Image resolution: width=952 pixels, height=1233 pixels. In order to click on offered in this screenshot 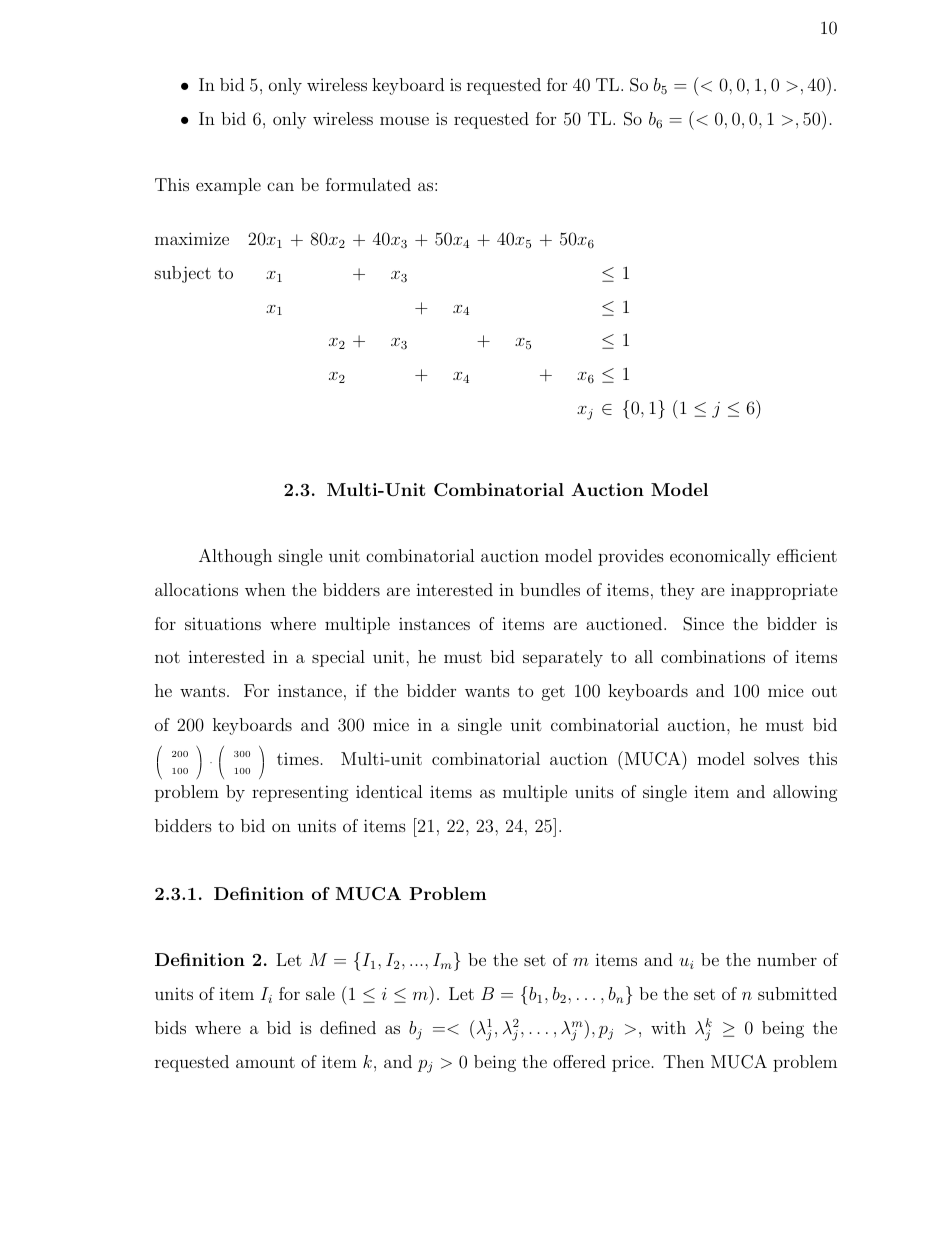, I will do `click(579, 1061)`.
